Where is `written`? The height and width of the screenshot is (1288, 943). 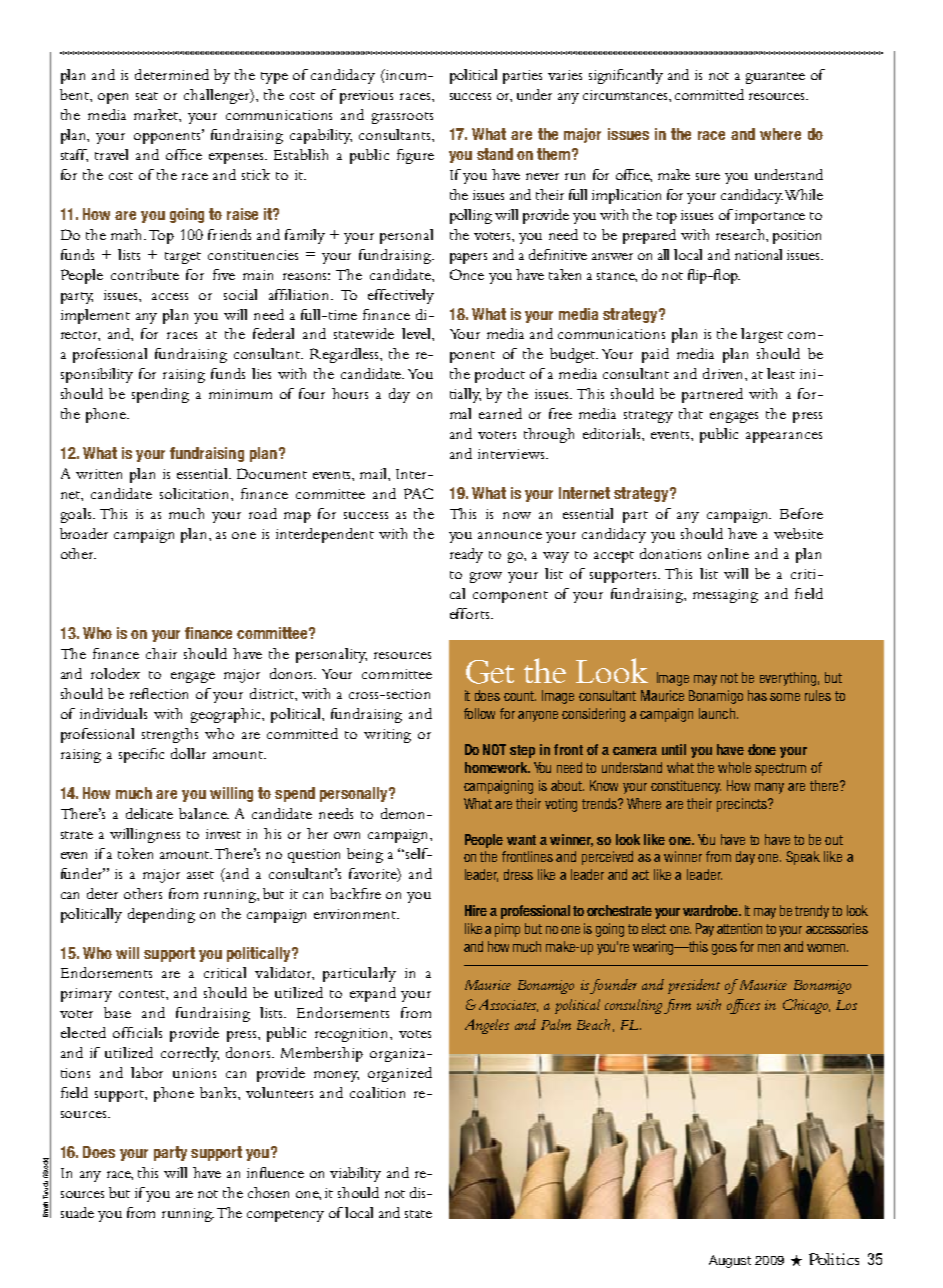 written is located at coordinates (99, 474).
